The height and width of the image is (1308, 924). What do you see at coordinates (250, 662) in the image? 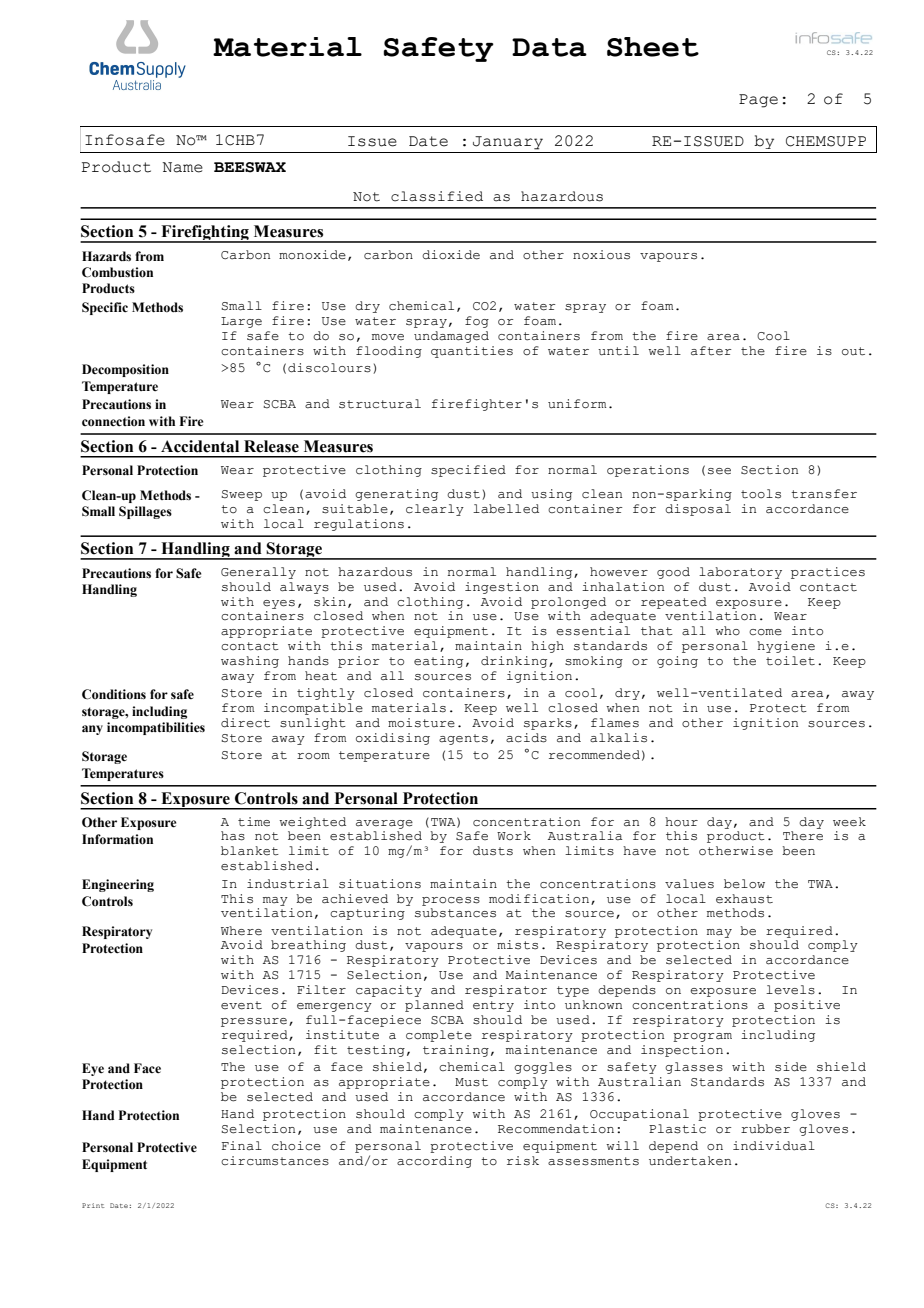
I see `washing` at bounding box center [250, 662].
